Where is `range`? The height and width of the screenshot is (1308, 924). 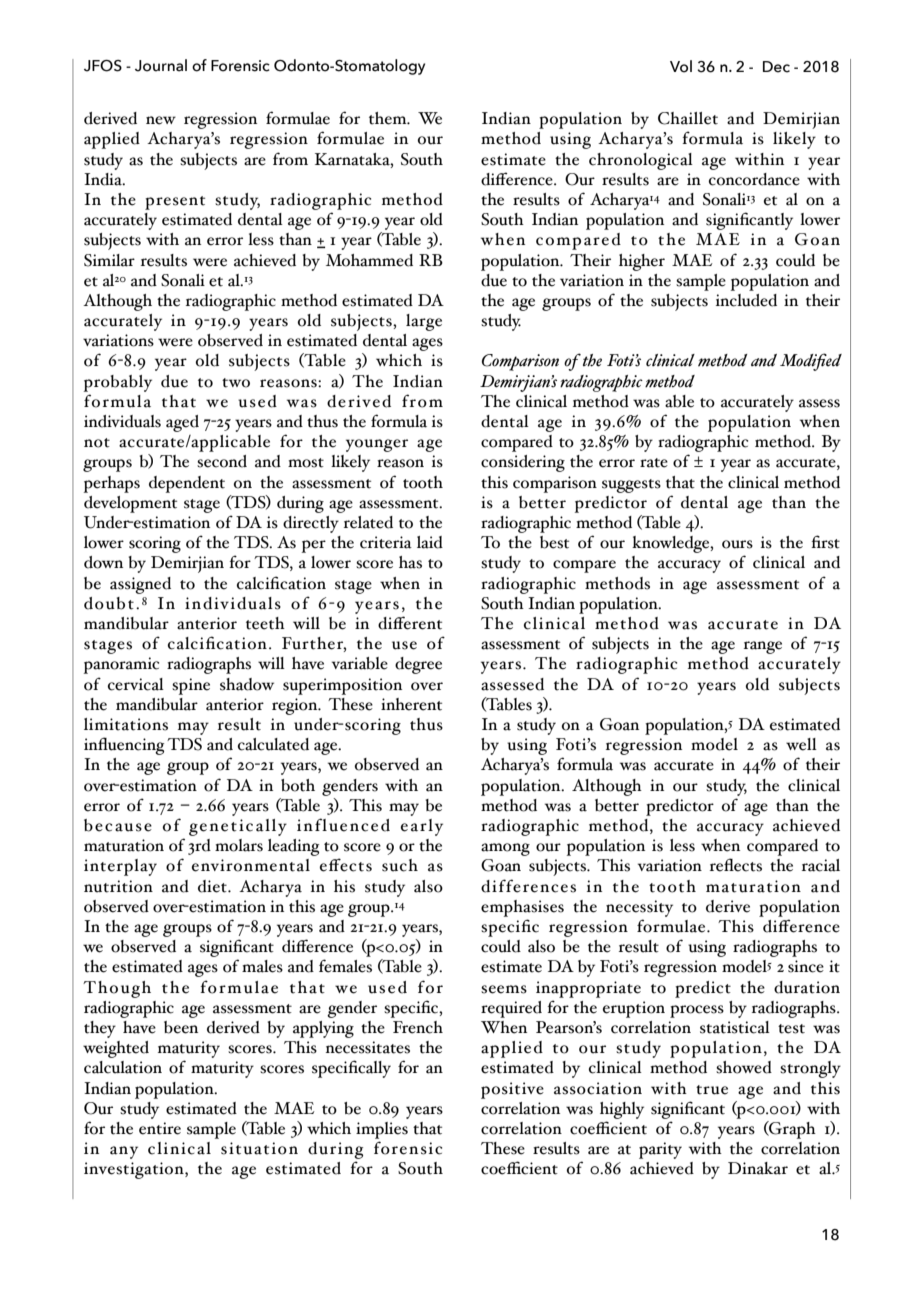 range is located at coordinates (763, 647).
